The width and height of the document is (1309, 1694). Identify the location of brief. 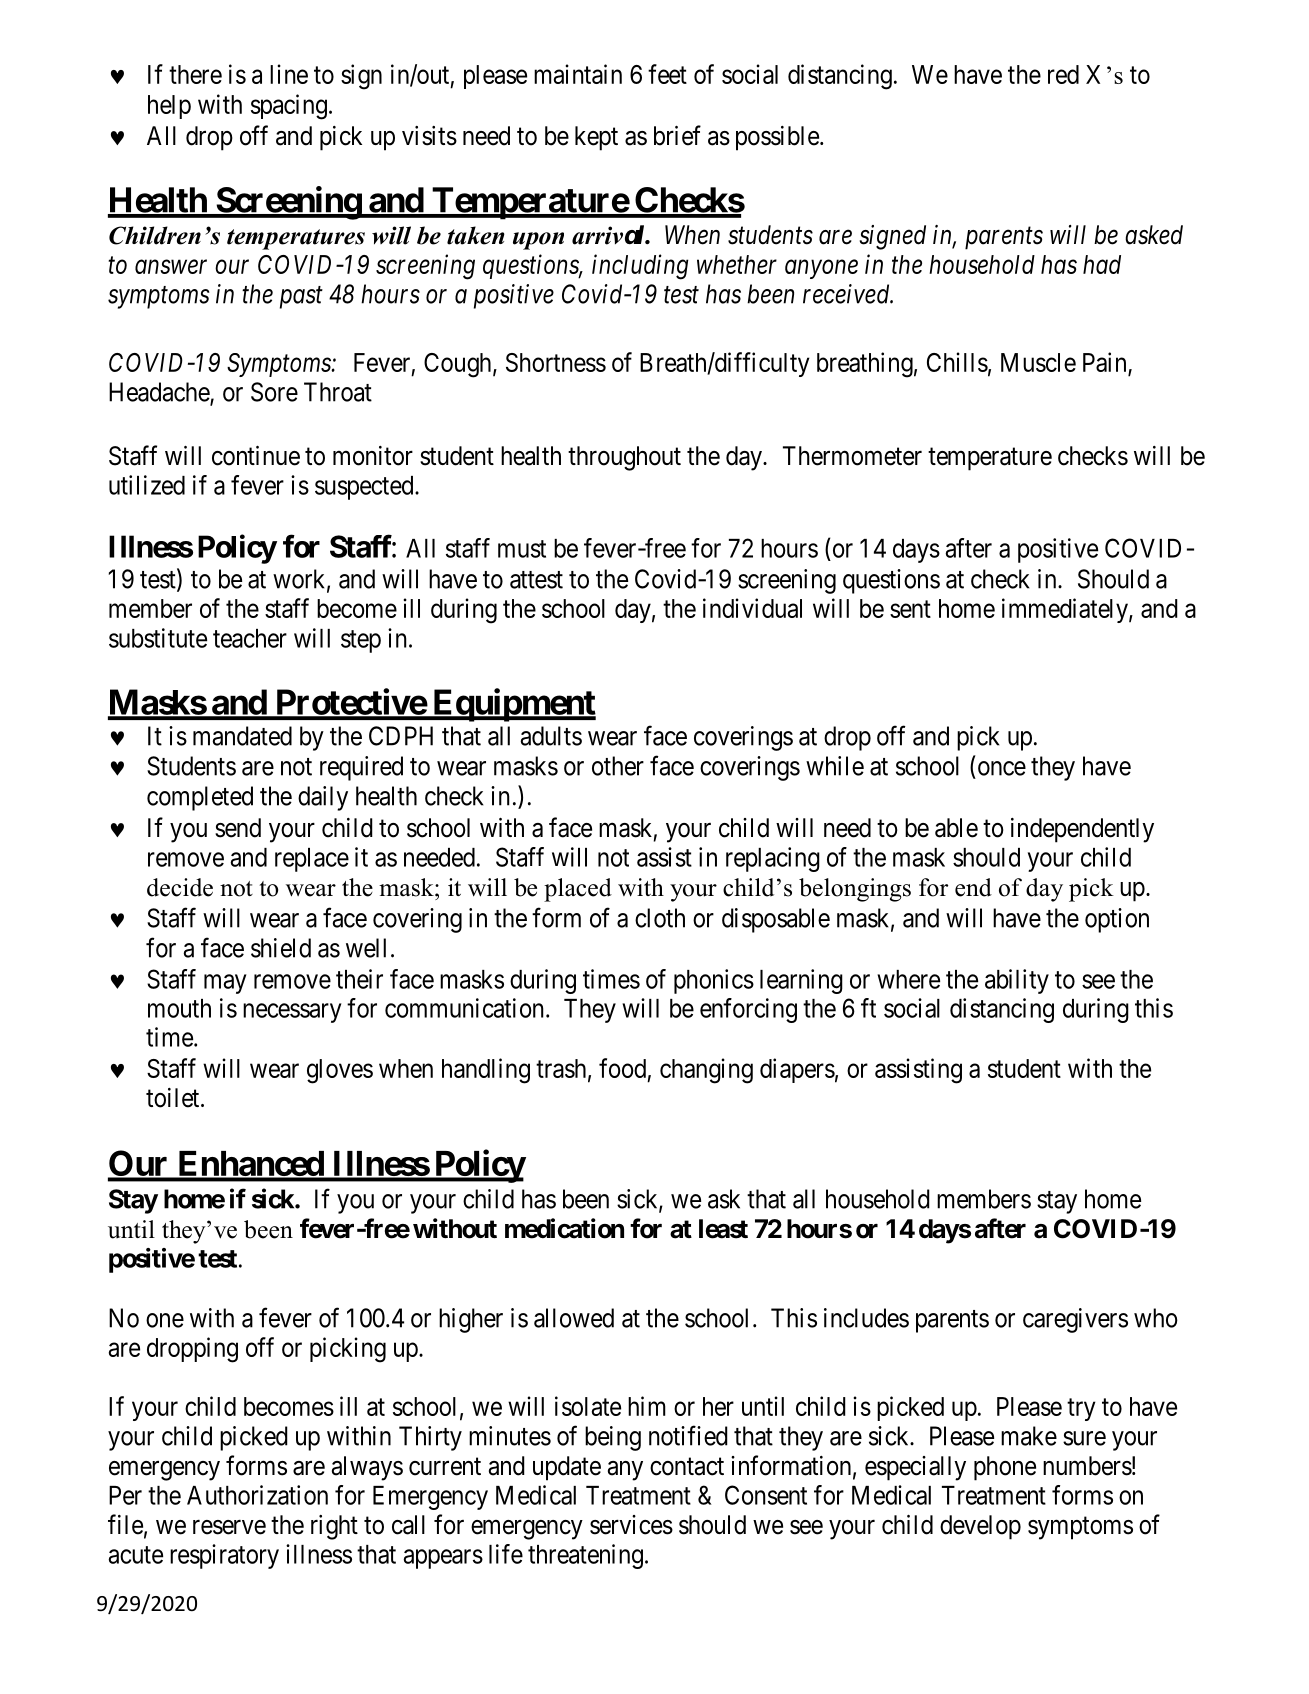
(677, 135).
